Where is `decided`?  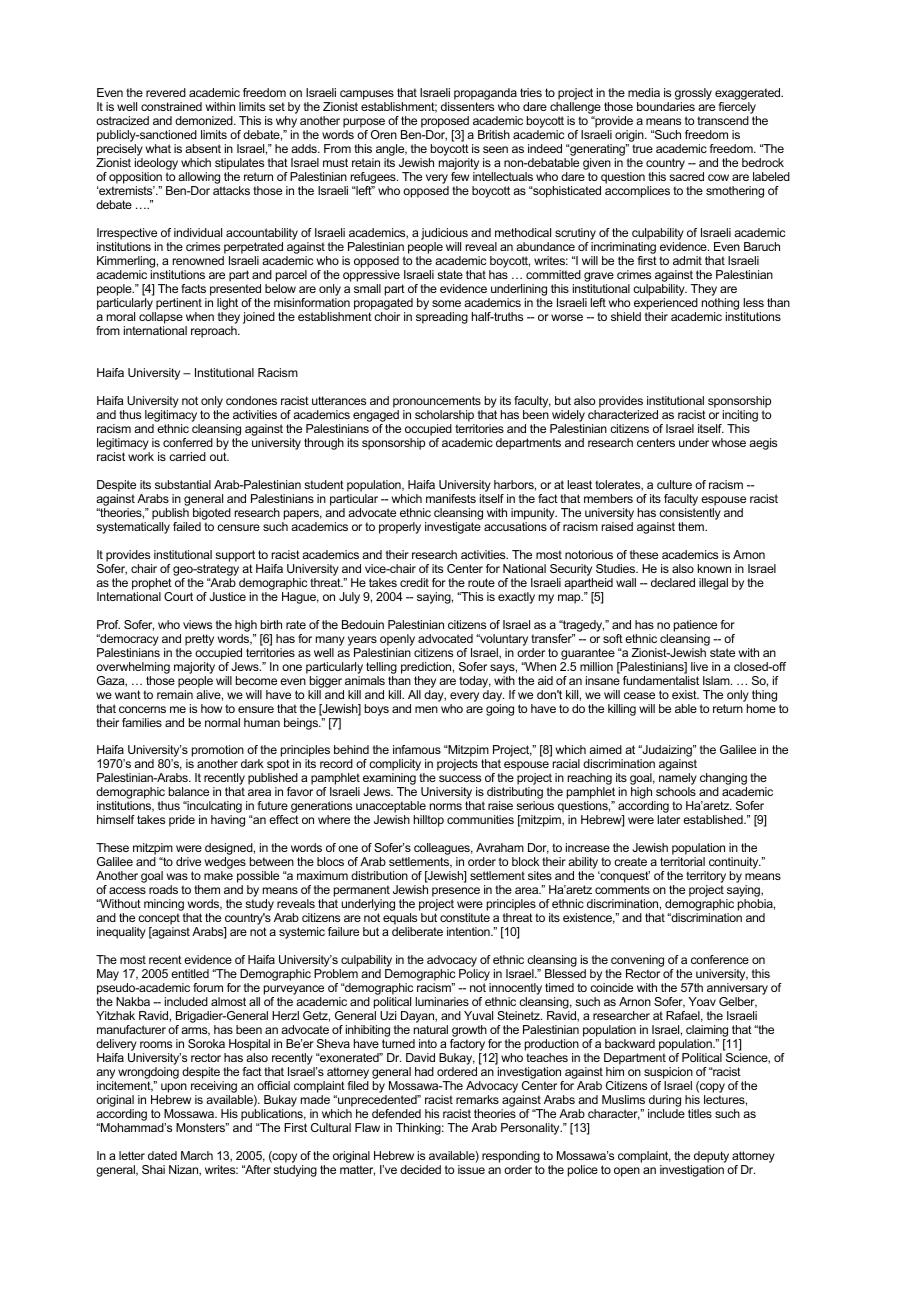 decided is located at coordinates (420, 1169).
